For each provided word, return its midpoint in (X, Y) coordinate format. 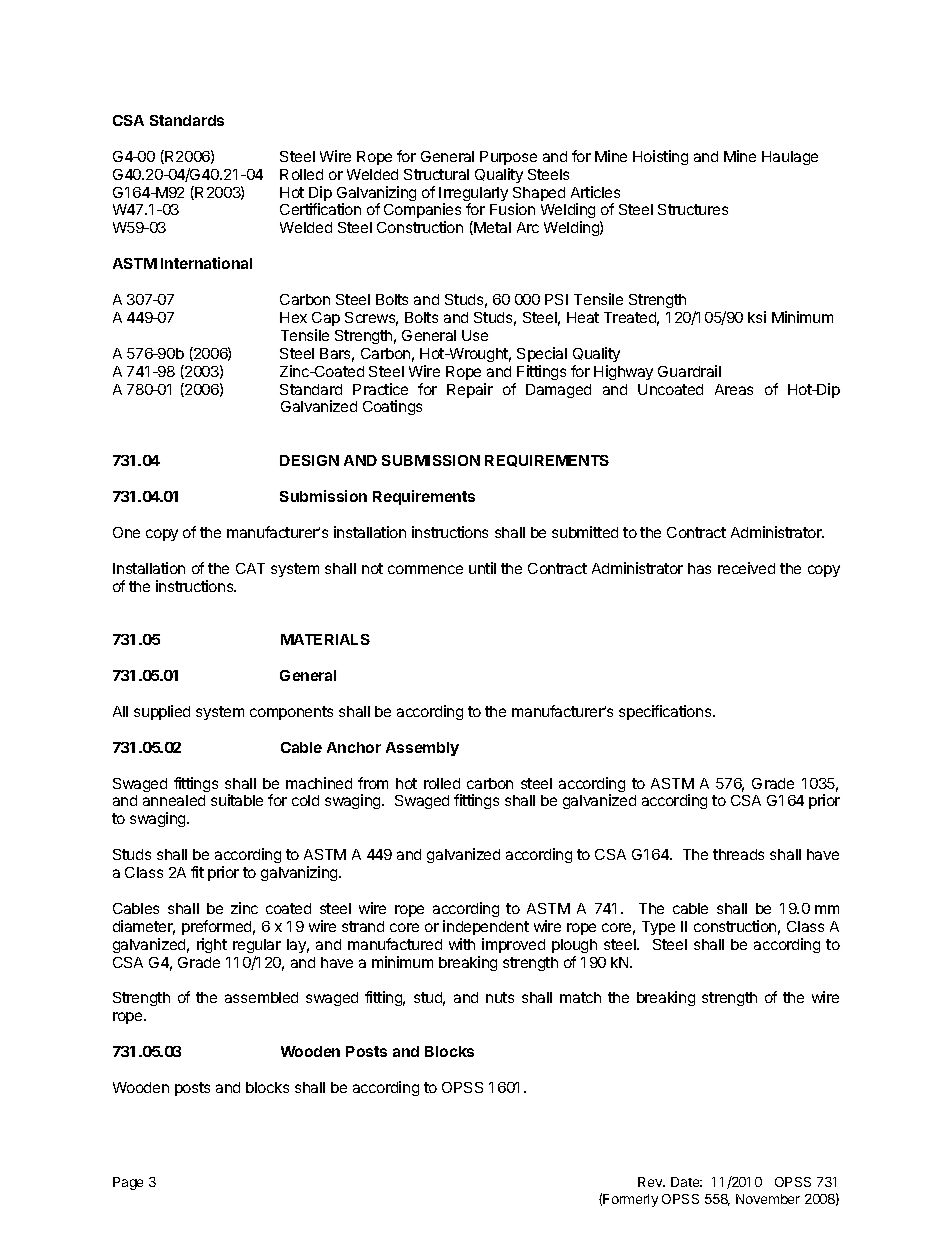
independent (486, 927)
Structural (436, 174)
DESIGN (309, 460)
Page (128, 1183)
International (206, 263)
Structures (693, 209)
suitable (237, 800)
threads (738, 854)
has (699, 568)
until (482, 568)
